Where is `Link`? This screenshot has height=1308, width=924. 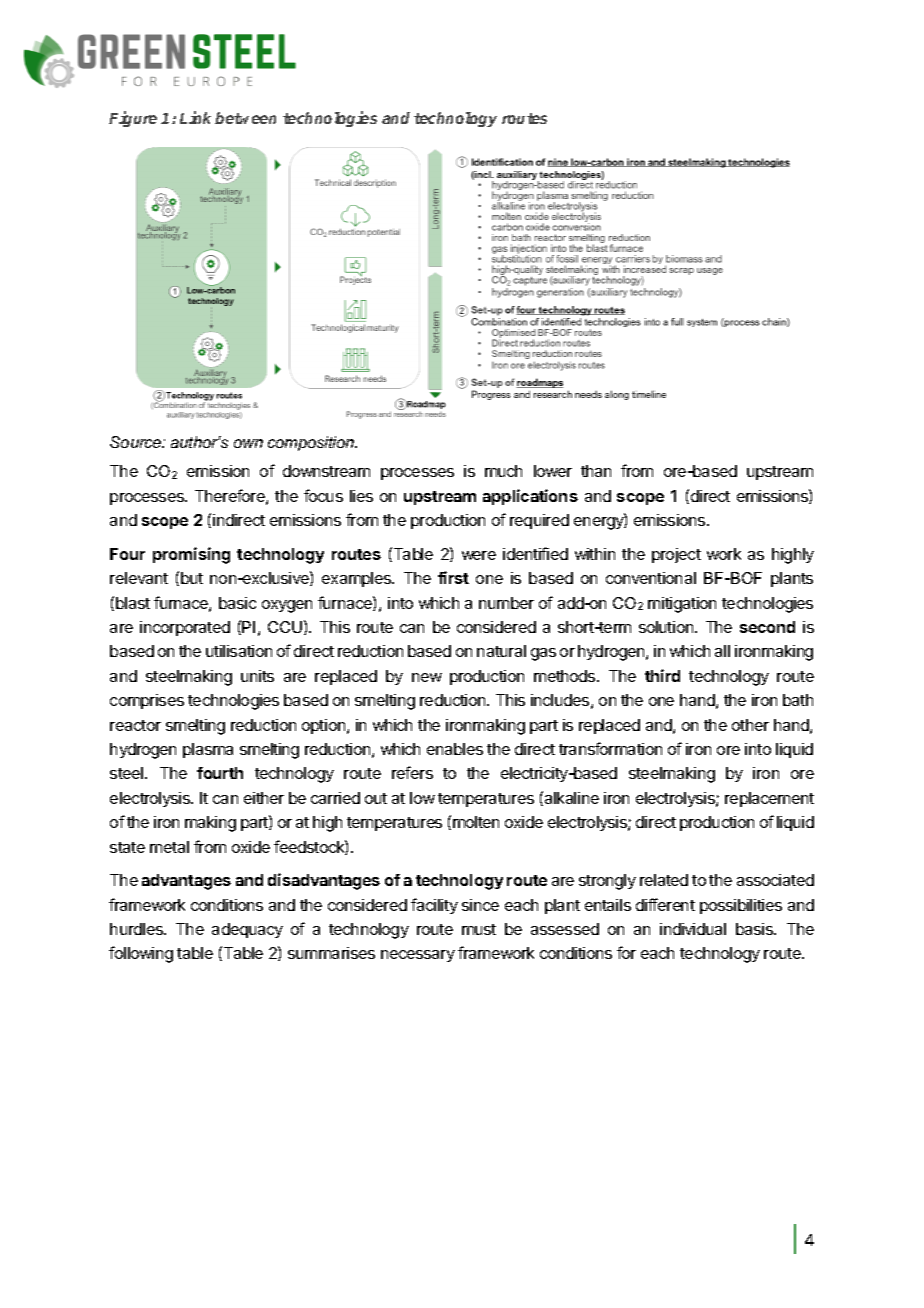
Link is located at coordinates (195, 117).
